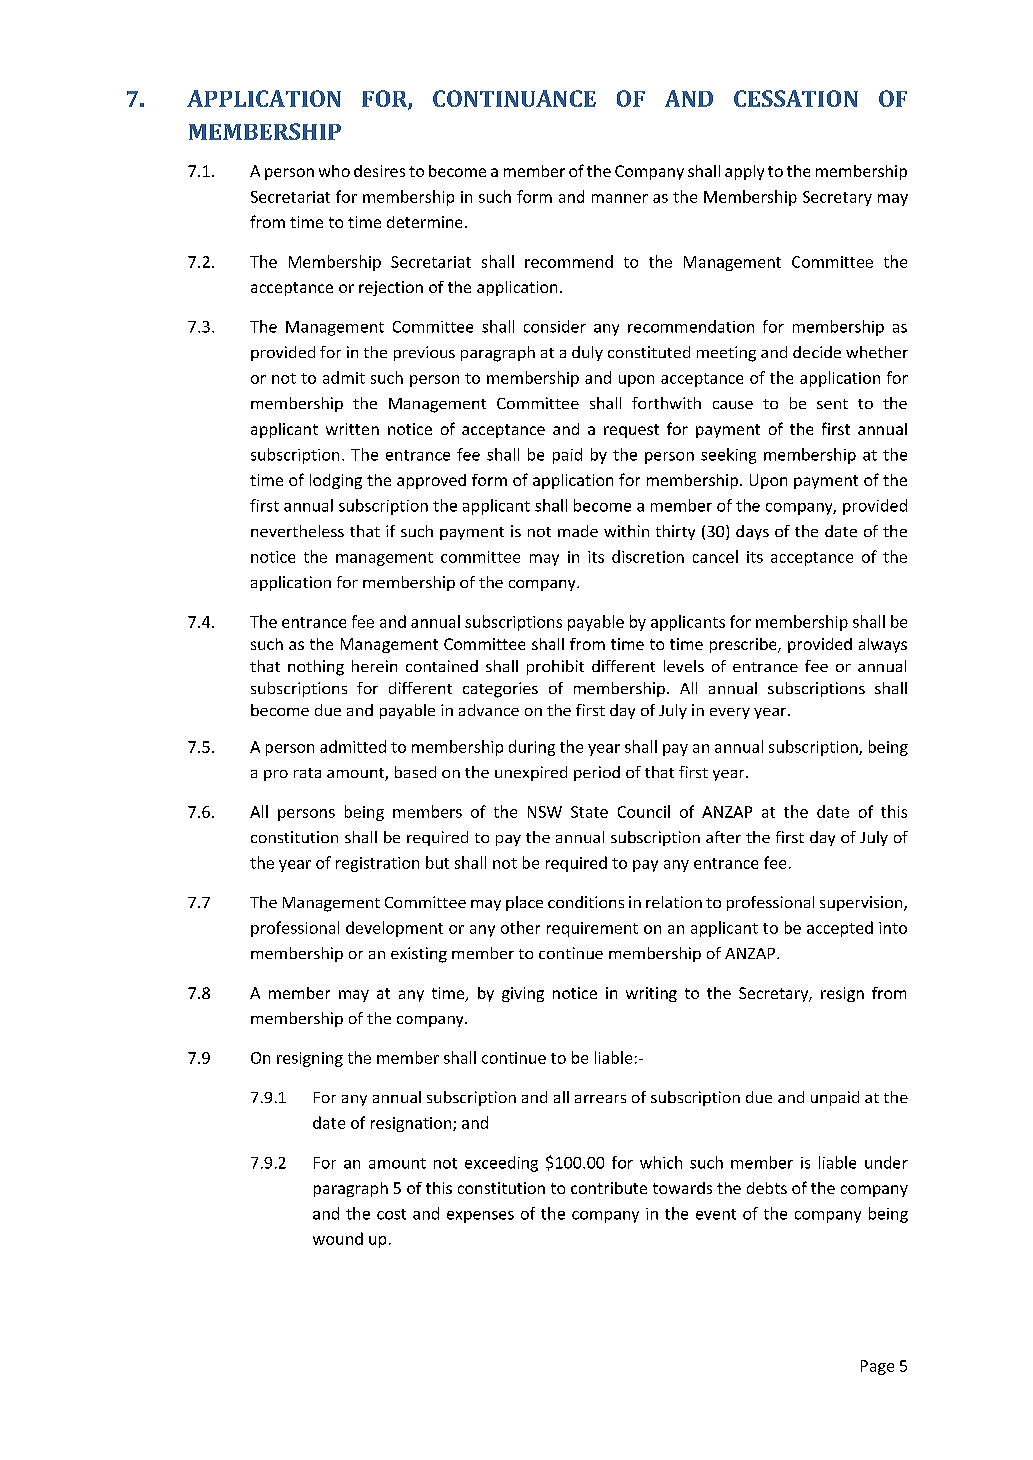 The image size is (1033, 1460). What do you see at coordinates (374, 666) in the document?
I see `herein` at bounding box center [374, 666].
